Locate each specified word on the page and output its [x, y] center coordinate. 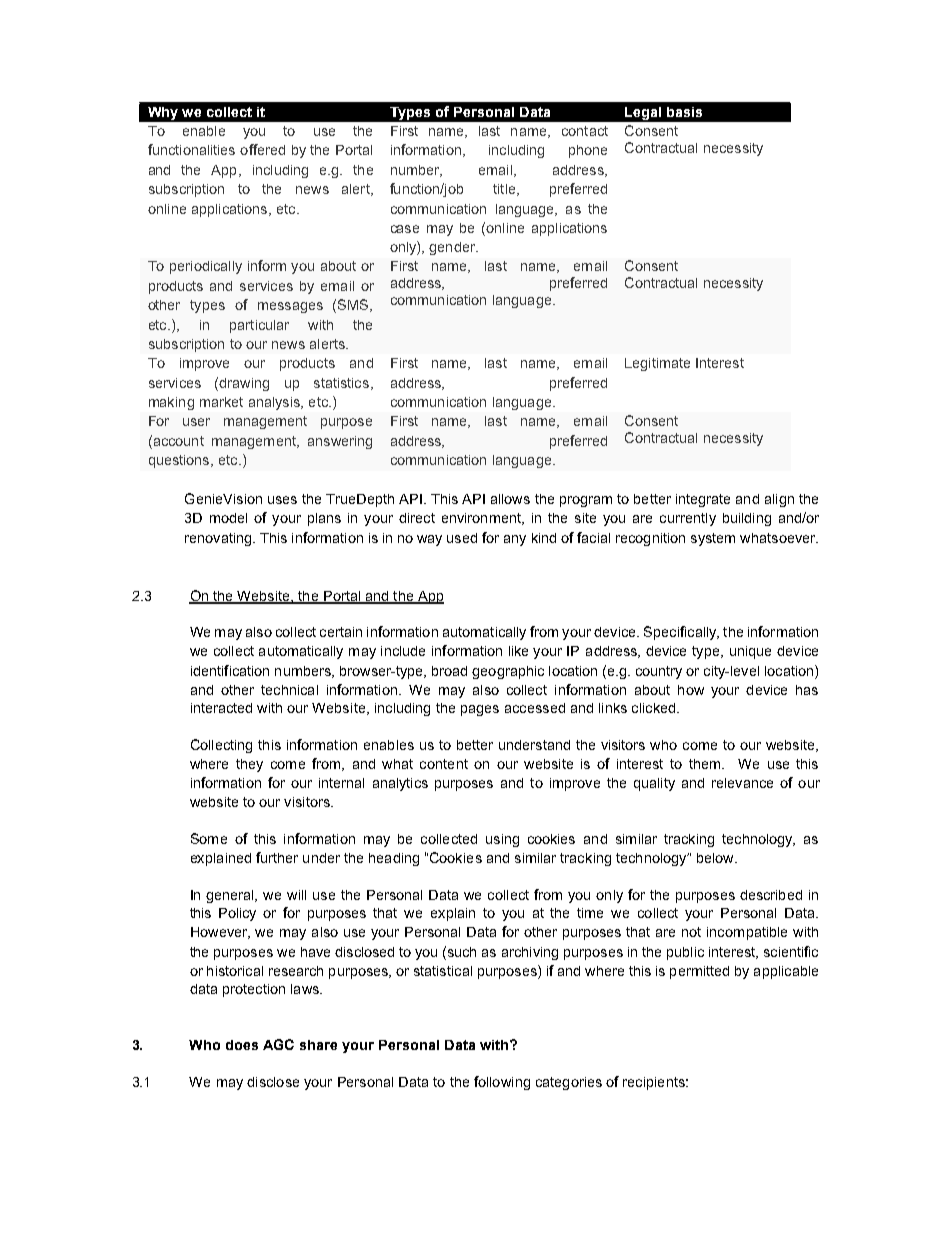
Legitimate [657, 364]
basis [684, 112]
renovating [219, 539]
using [502, 840]
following [502, 1083]
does [242, 1045]
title [505, 190]
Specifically [681, 633]
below [716, 858]
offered [262, 149]
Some [209, 838]
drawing [244, 384]
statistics [341, 383]
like [518, 651]
